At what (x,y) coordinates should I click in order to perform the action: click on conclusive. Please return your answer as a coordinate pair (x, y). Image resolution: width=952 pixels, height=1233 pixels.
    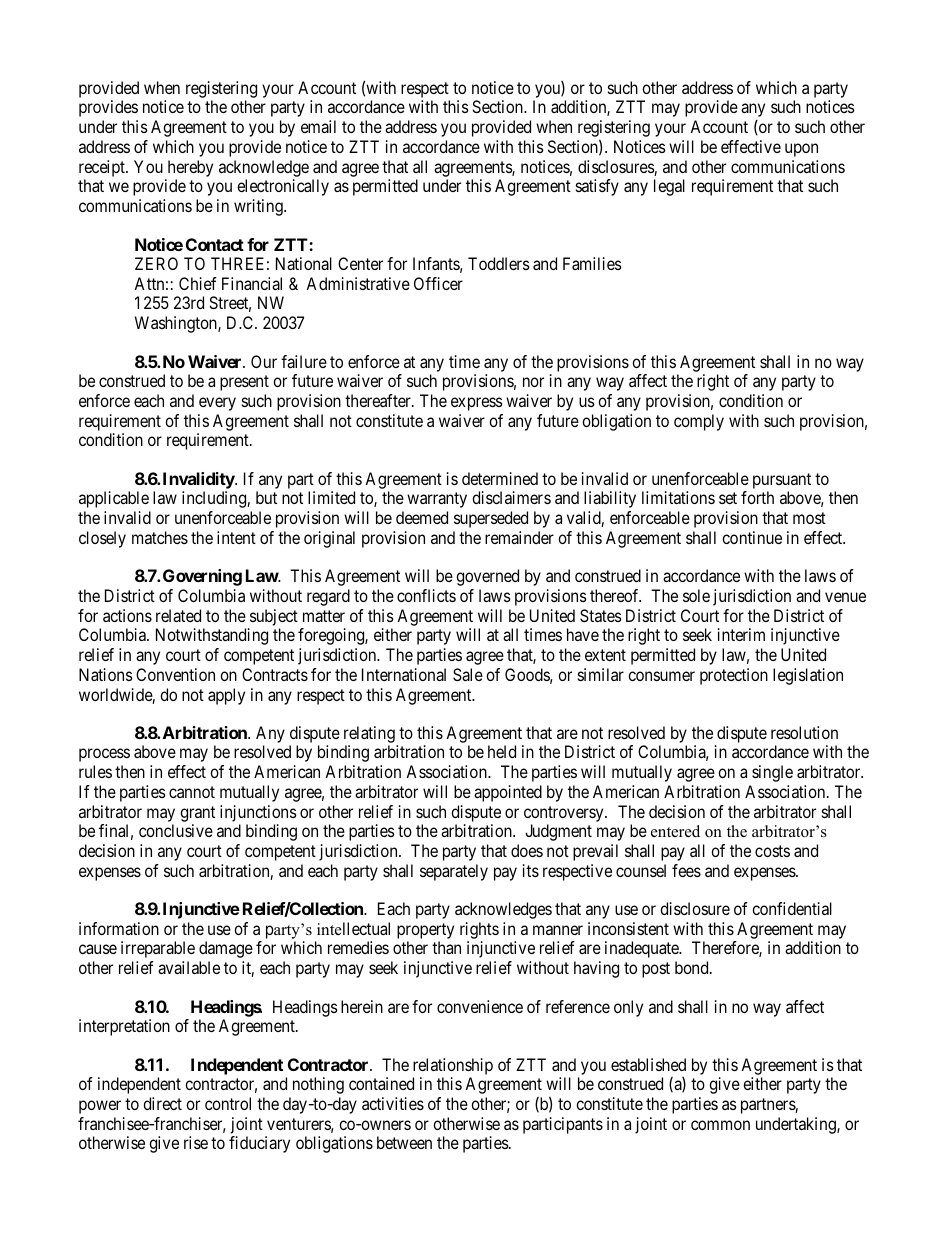
    Looking at the image, I should click on (176, 830).
